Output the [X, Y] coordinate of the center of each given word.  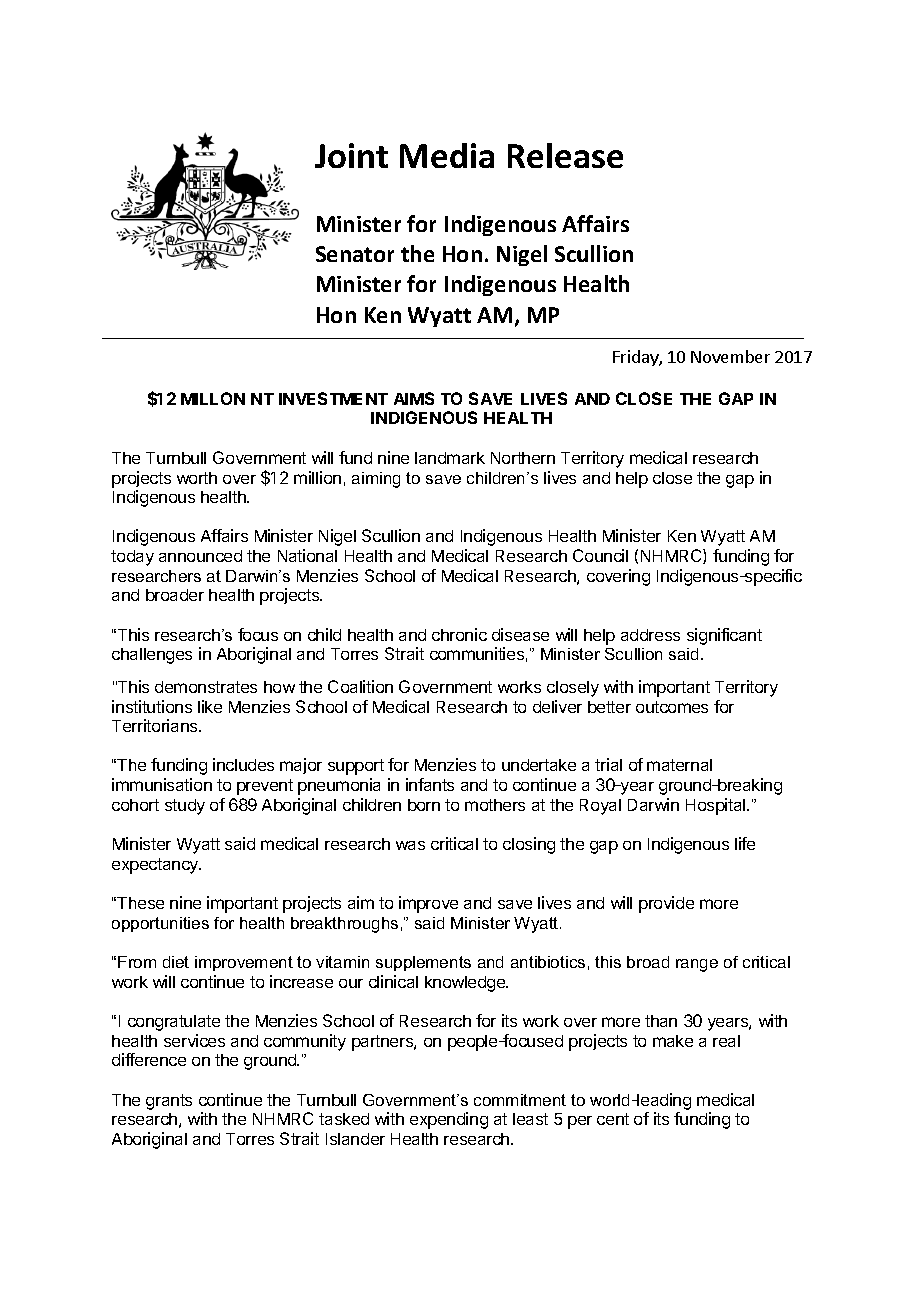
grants [169, 1102]
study [185, 807]
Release [565, 155]
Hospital [717, 806]
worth [197, 478]
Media [447, 155]
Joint [351, 155]
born [424, 805]
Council [600, 555]
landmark [450, 458]
